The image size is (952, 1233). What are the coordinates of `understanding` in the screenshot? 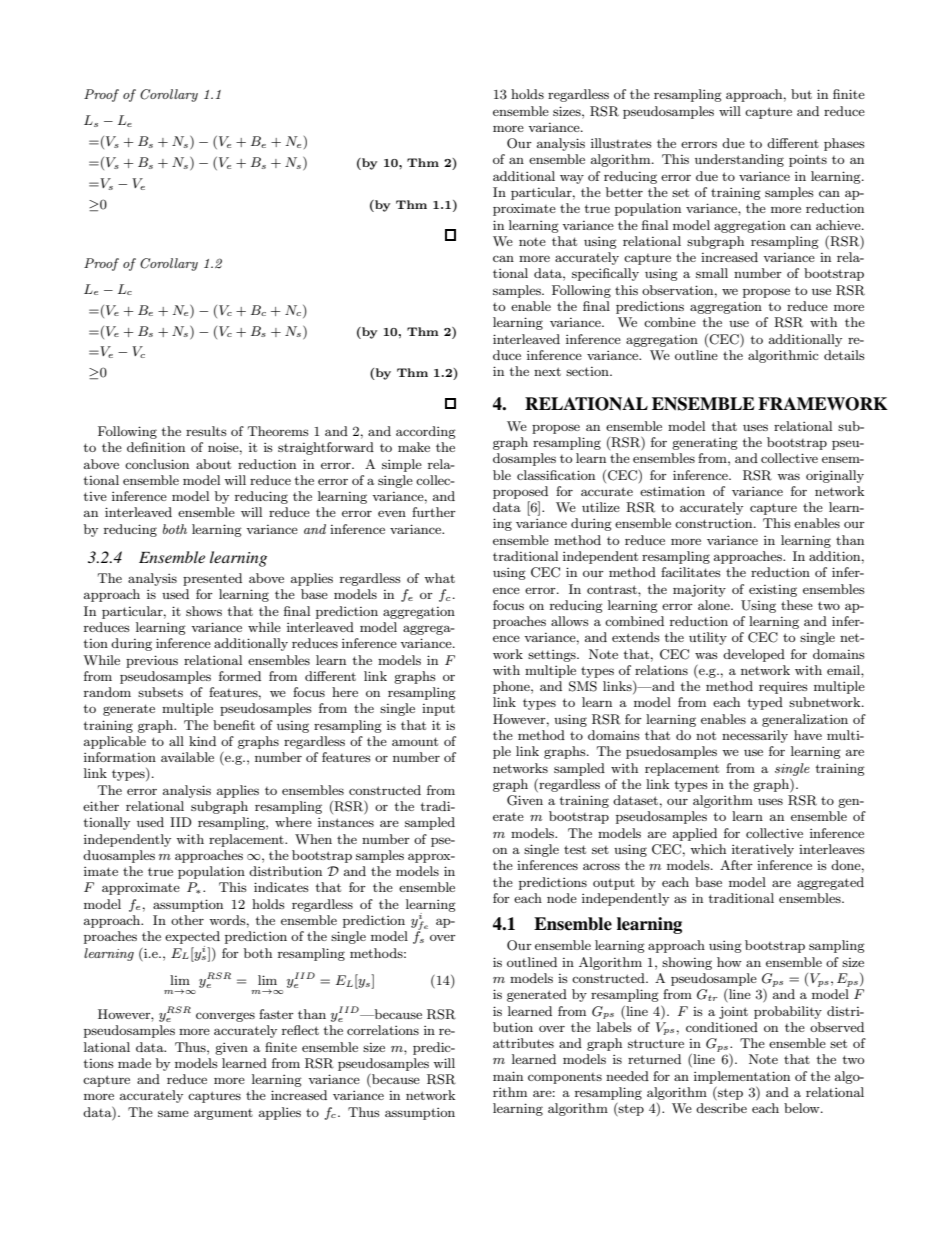 It's located at (739, 160).
